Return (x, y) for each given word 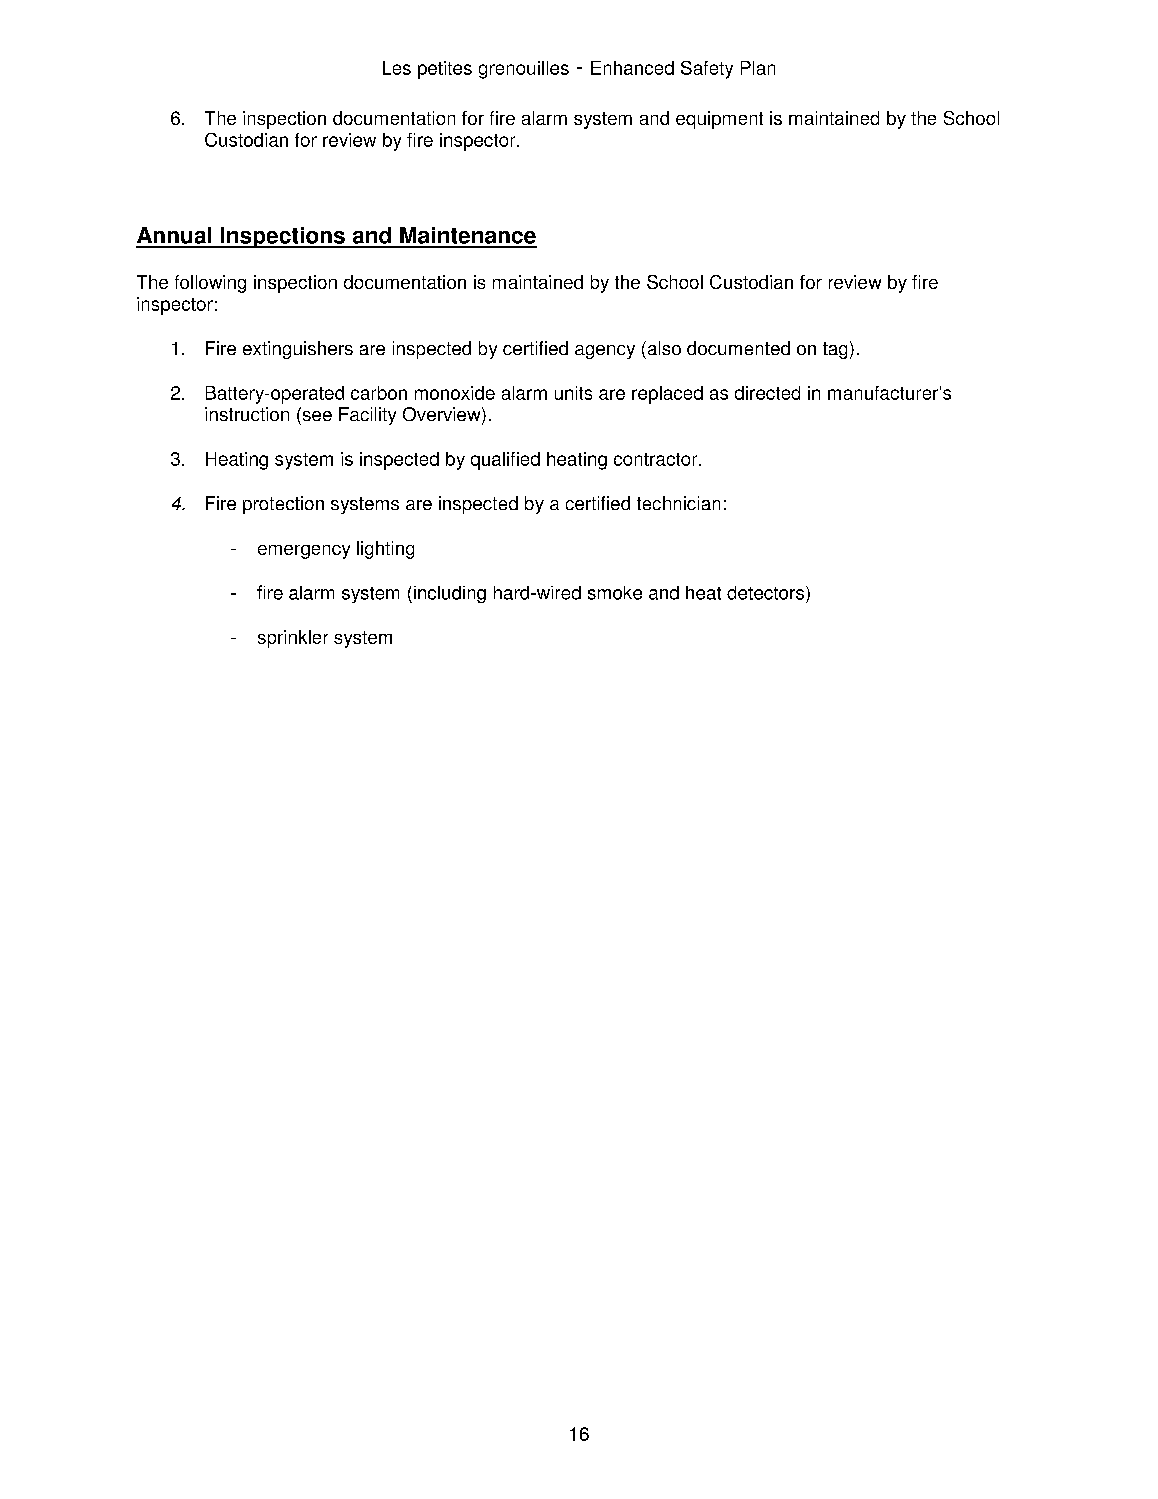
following (210, 284)
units (573, 393)
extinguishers (298, 350)
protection (283, 505)
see (316, 414)
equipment (719, 120)
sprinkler (293, 639)
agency (605, 352)
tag (835, 350)
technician (678, 503)
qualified (505, 461)
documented (738, 348)
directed (767, 393)
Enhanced (632, 68)
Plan (758, 68)
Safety (707, 70)
